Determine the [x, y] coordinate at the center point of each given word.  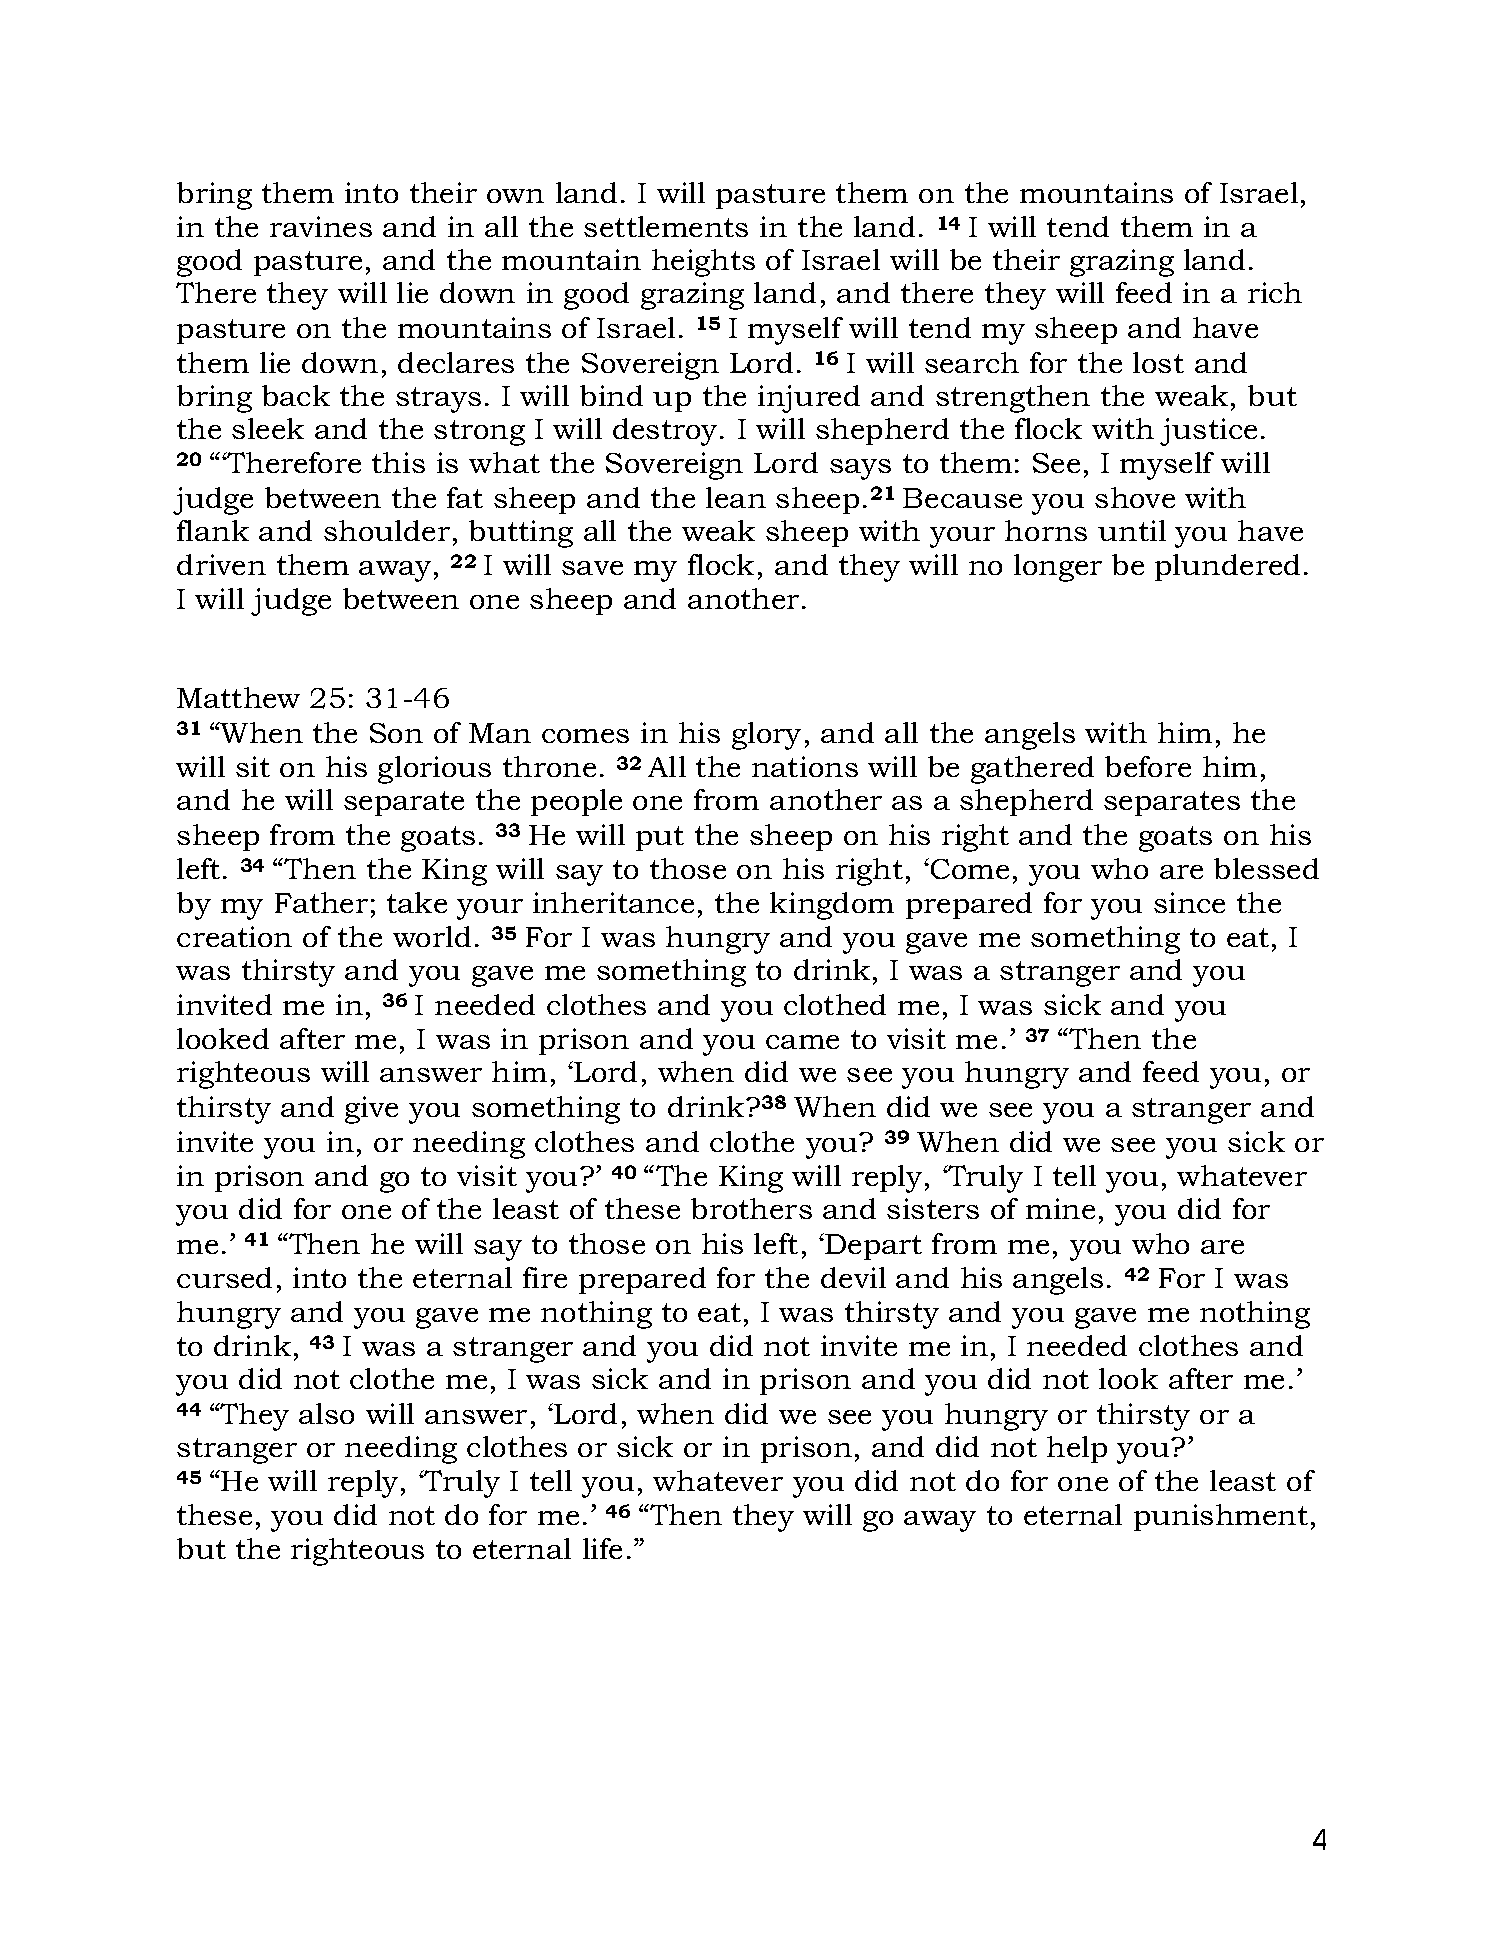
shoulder [387, 530]
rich [1275, 292]
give [371, 1110]
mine [1060, 1208]
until [1132, 530]
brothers [751, 1208]
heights [703, 263]
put [660, 838]
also [326, 1413]
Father [321, 902]
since [1189, 902]
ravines [321, 226]
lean [736, 497]
